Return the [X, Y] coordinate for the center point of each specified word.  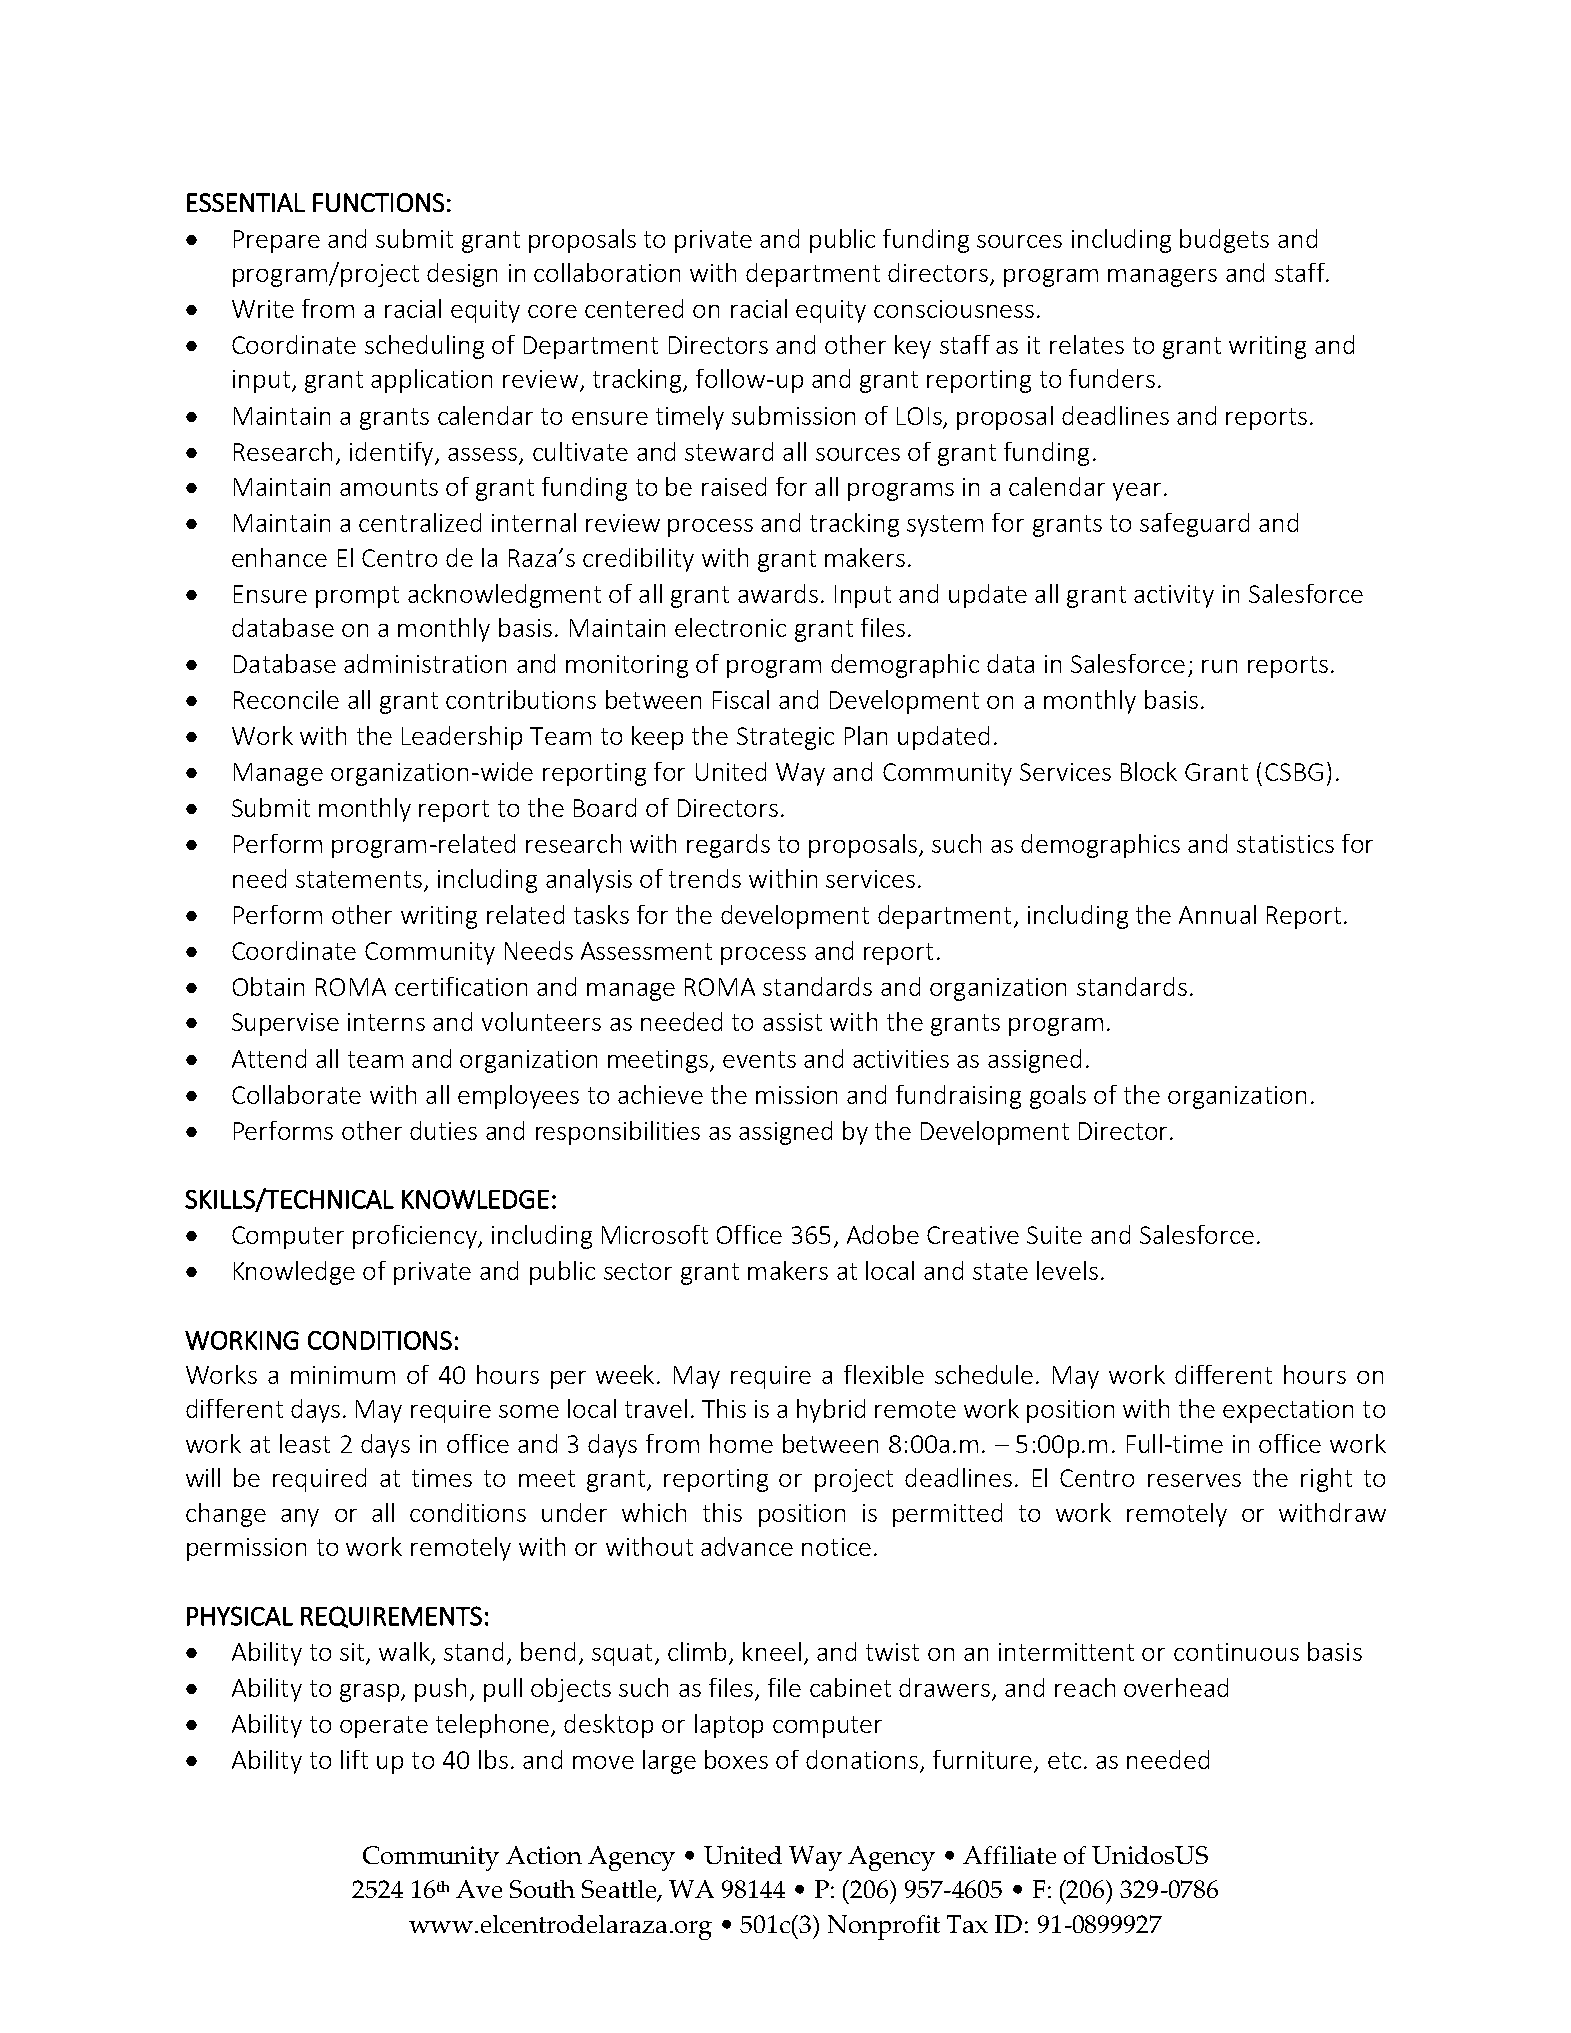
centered [634, 308]
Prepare [277, 241]
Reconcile [286, 699]
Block [1149, 771]
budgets [1224, 241]
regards [728, 846]
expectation [1288, 1411]
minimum [343, 1375]
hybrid [831, 1411]
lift [354, 1759]
